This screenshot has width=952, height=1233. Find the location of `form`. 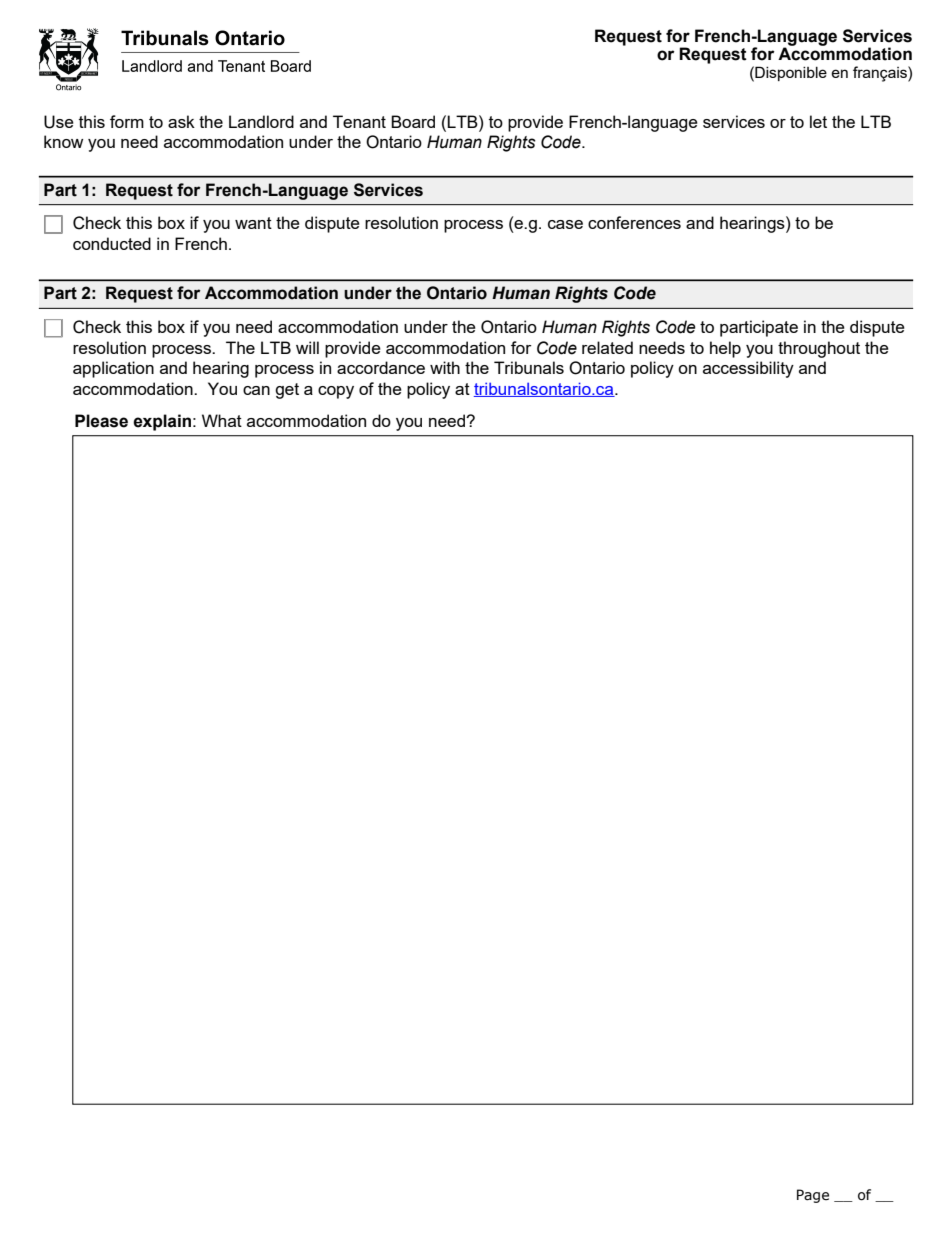

form is located at coordinates (127, 121).
